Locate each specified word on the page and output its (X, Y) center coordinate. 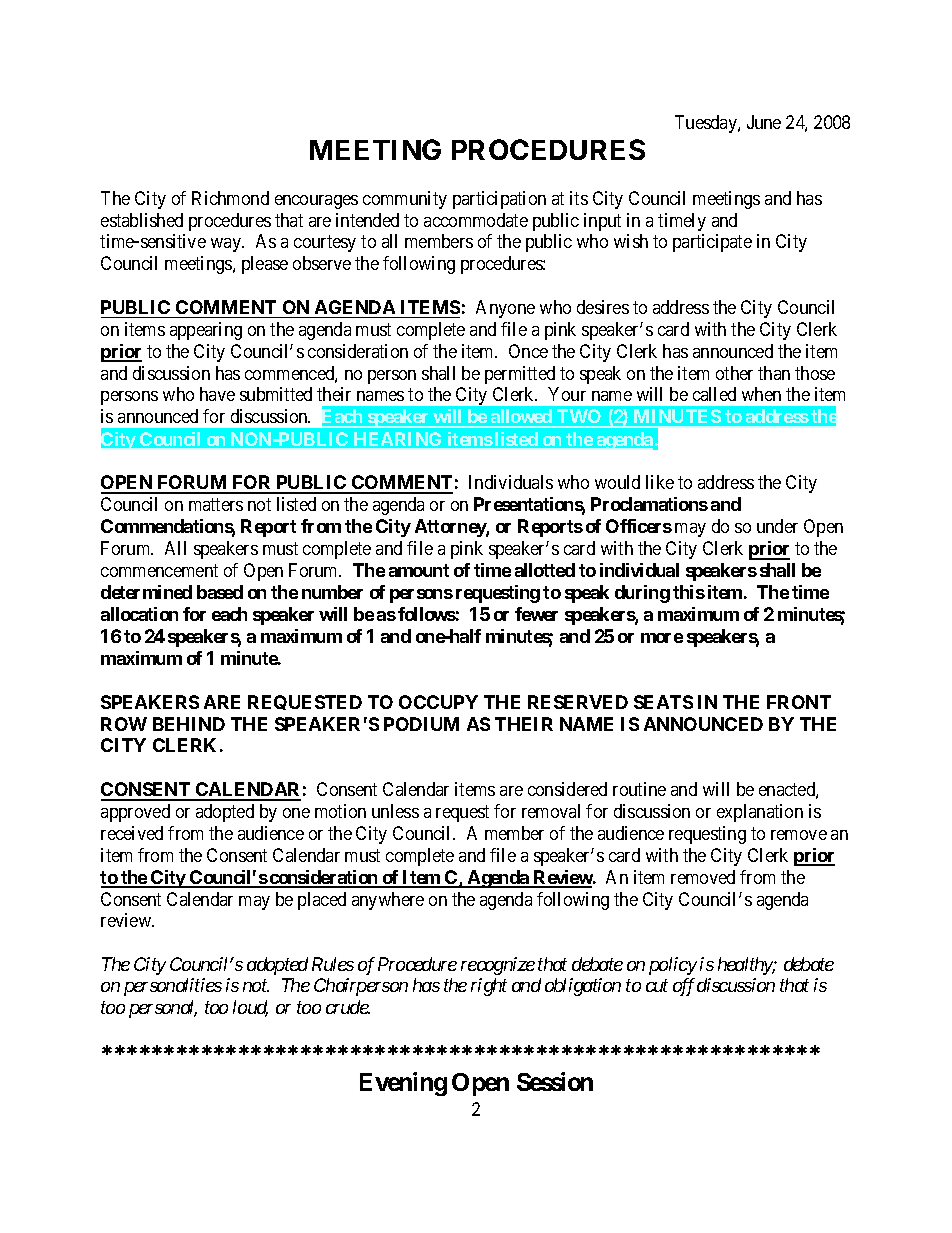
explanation (760, 813)
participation (499, 200)
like (660, 482)
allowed (521, 418)
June (764, 122)
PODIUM (421, 724)
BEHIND (189, 724)
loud (250, 1008)
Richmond (230, 198)
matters (216, 505)
